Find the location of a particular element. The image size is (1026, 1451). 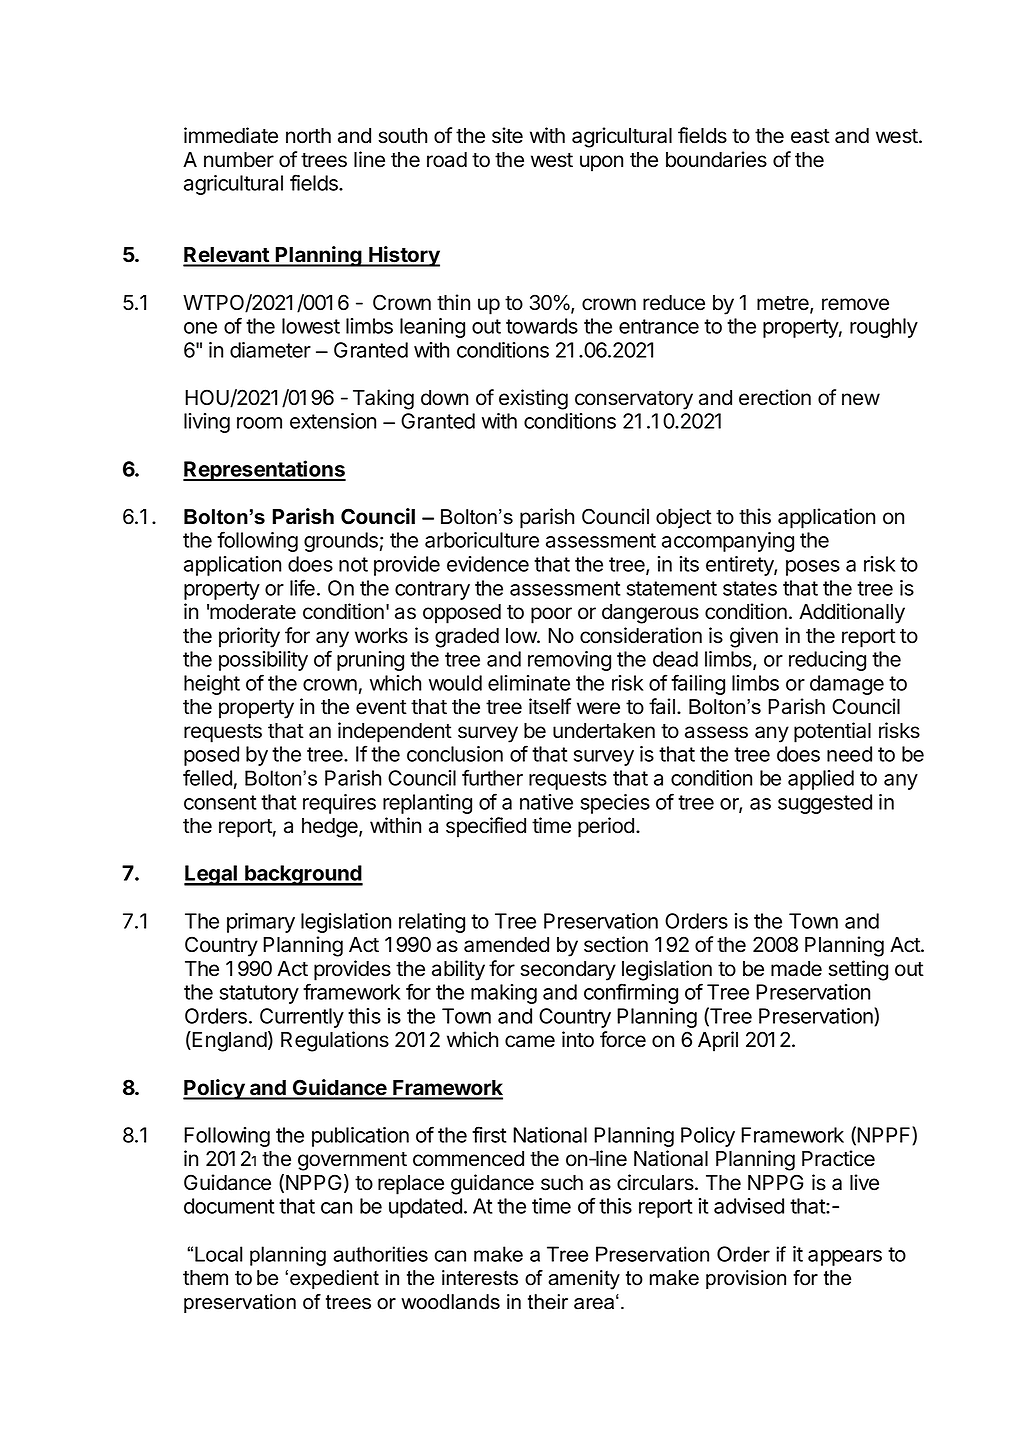

expedient is located at coordinates (334, 1279).
